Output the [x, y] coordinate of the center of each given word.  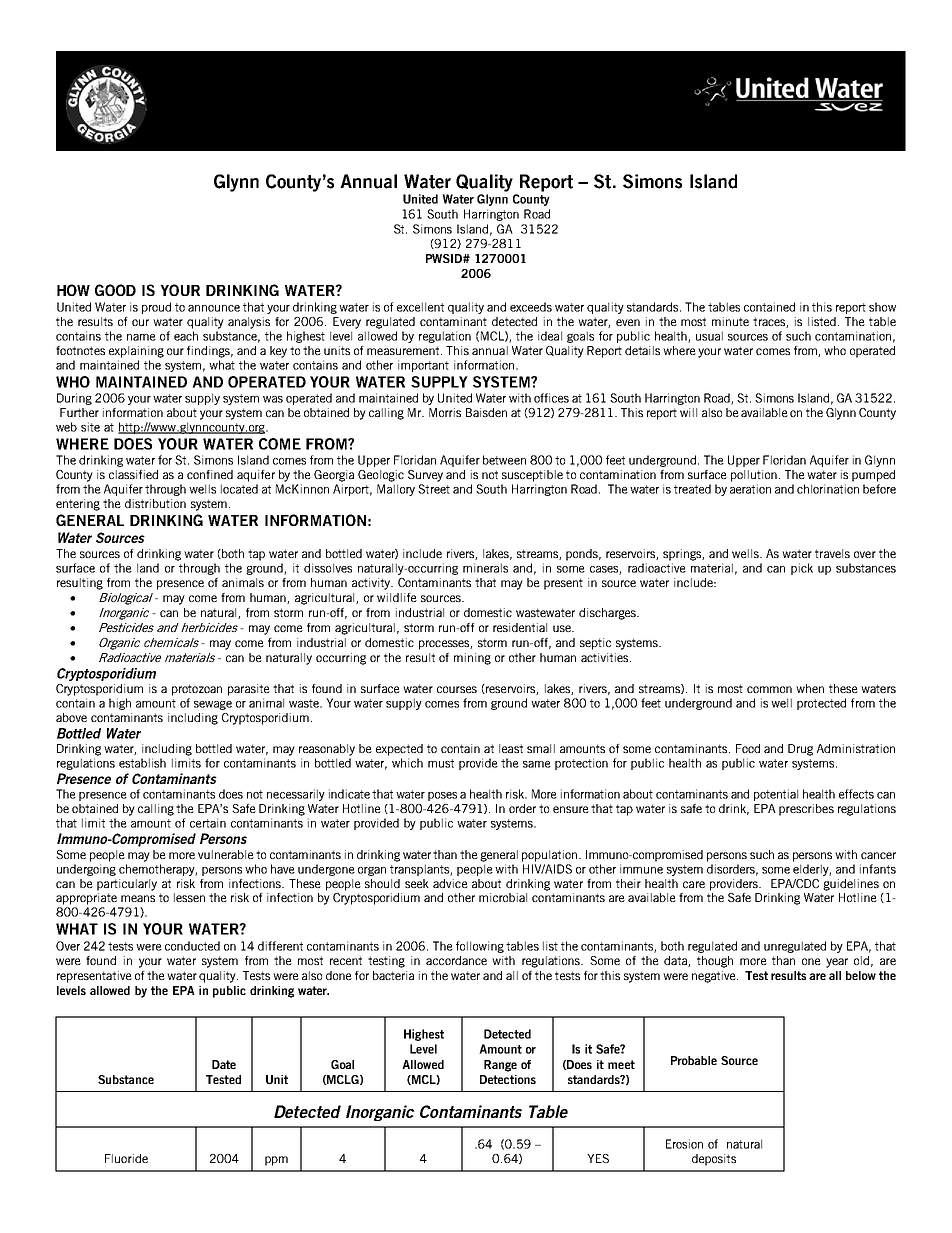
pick [802, 569]
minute [730, 321]
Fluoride [126, 1158]
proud [156, 308]
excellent [420, 307]
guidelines [851, 885]
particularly [127, 885]
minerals [485, 568]
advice [450, 883]
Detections [508, 1079]
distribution [155, 503]
